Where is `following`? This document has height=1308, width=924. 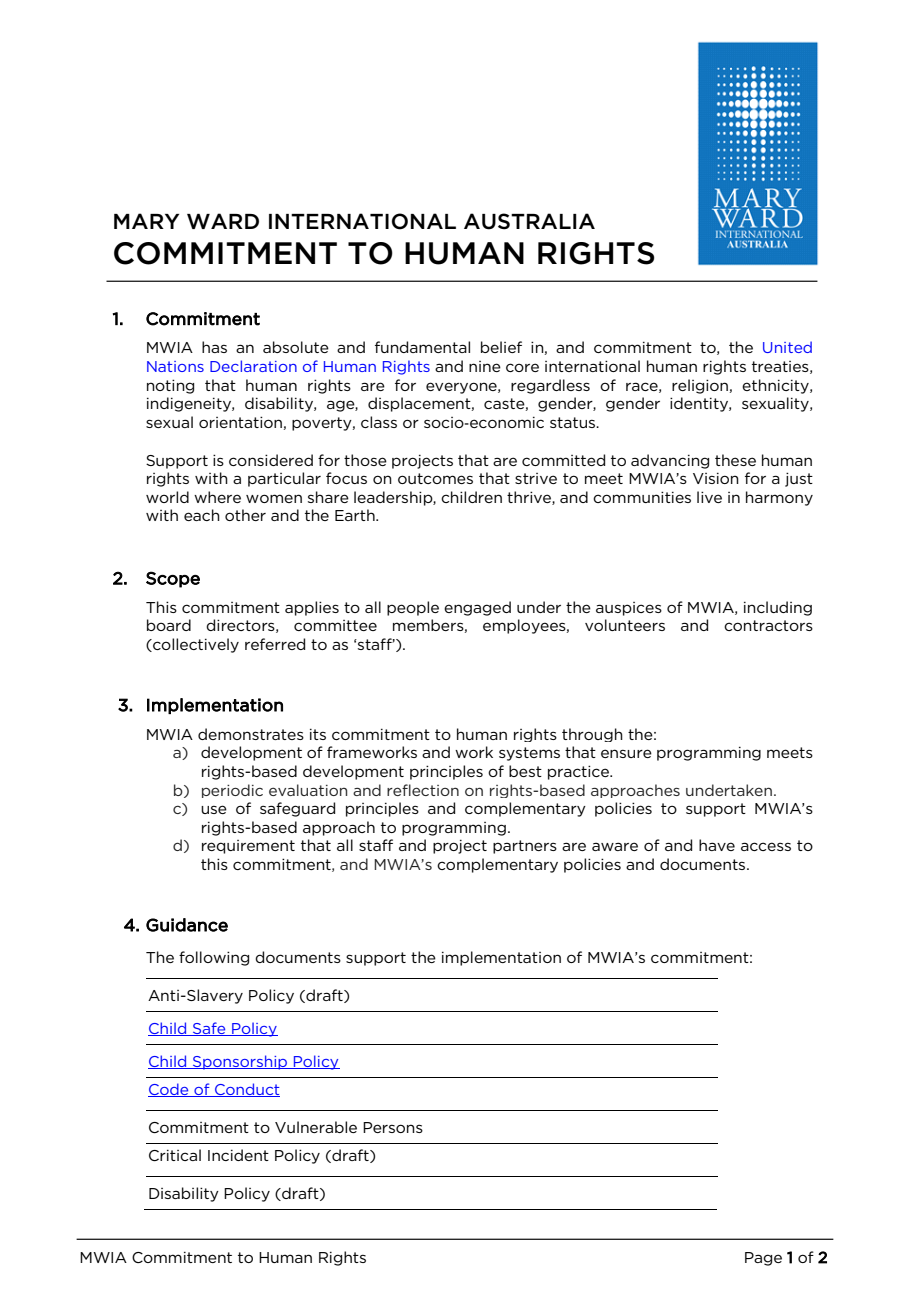
following is located at coordinates (214, 958).
